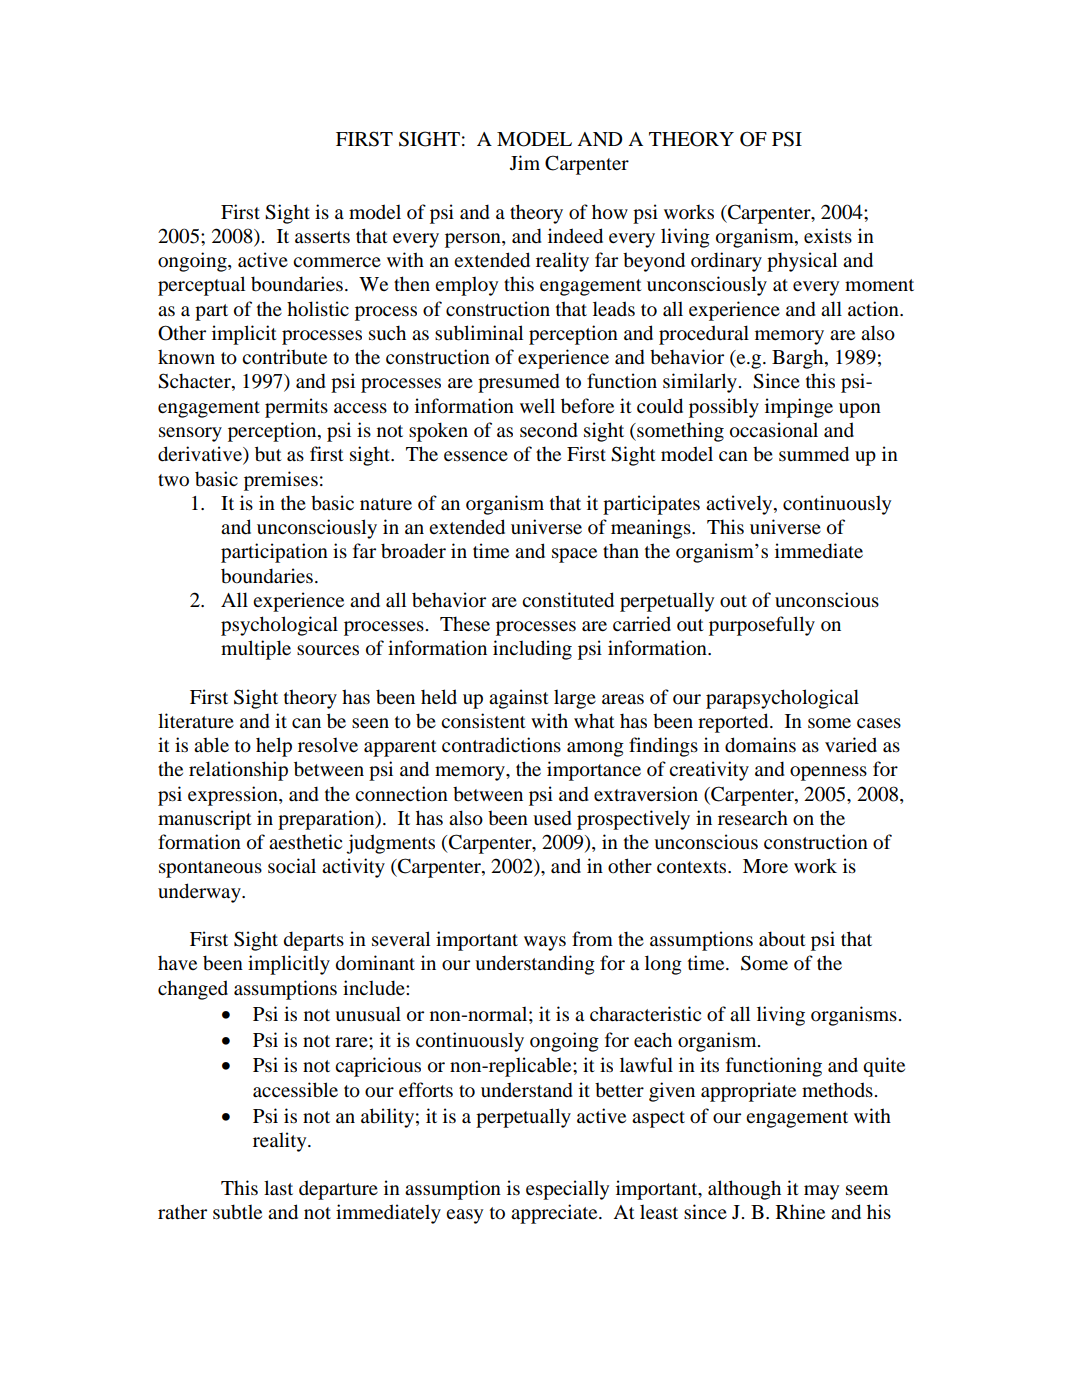  Describe the element at coordinates (525, 162) in the image. I see `Jim` at that location.
